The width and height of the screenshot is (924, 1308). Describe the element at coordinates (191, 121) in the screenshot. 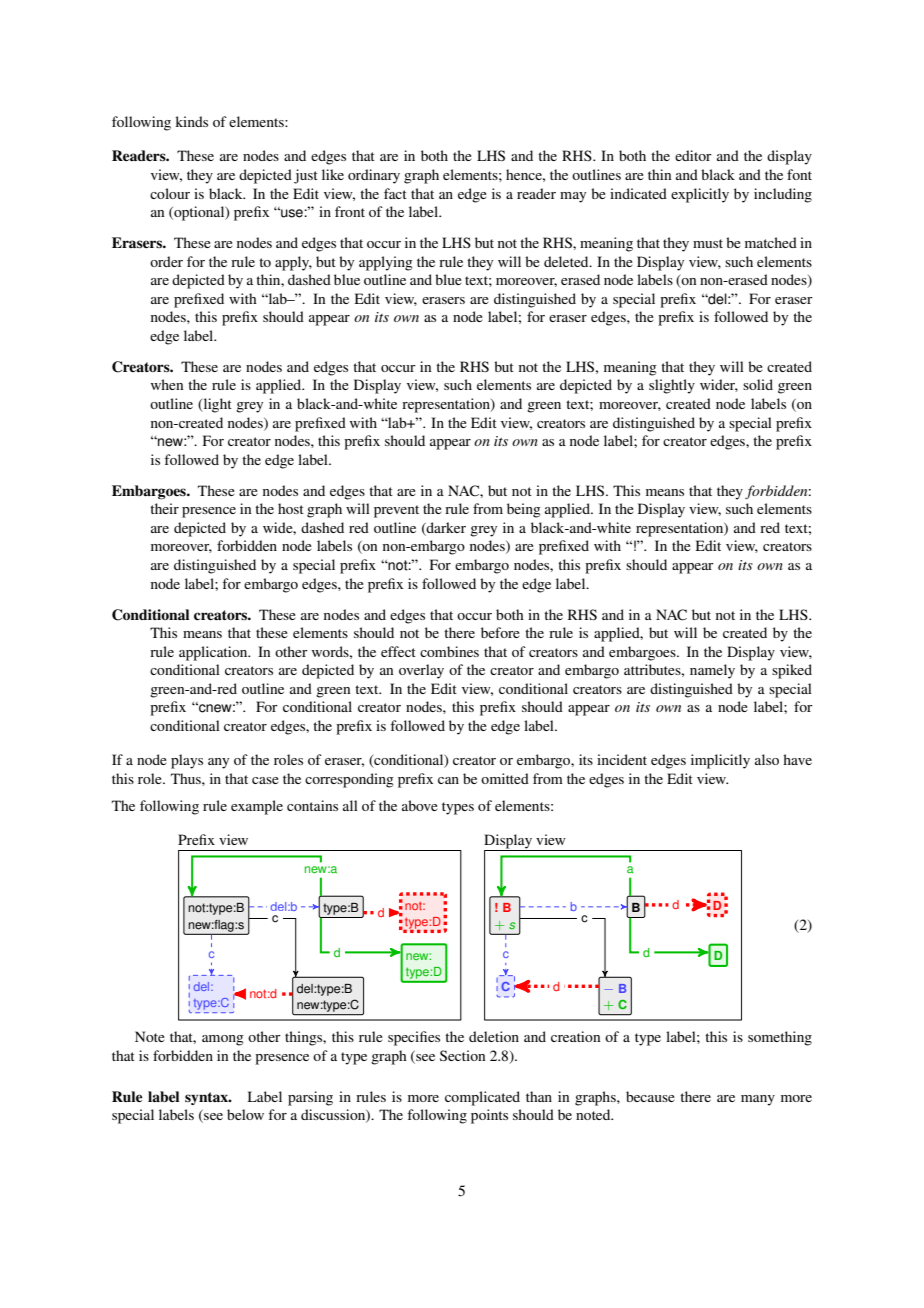

I see `kinds` at that location.
